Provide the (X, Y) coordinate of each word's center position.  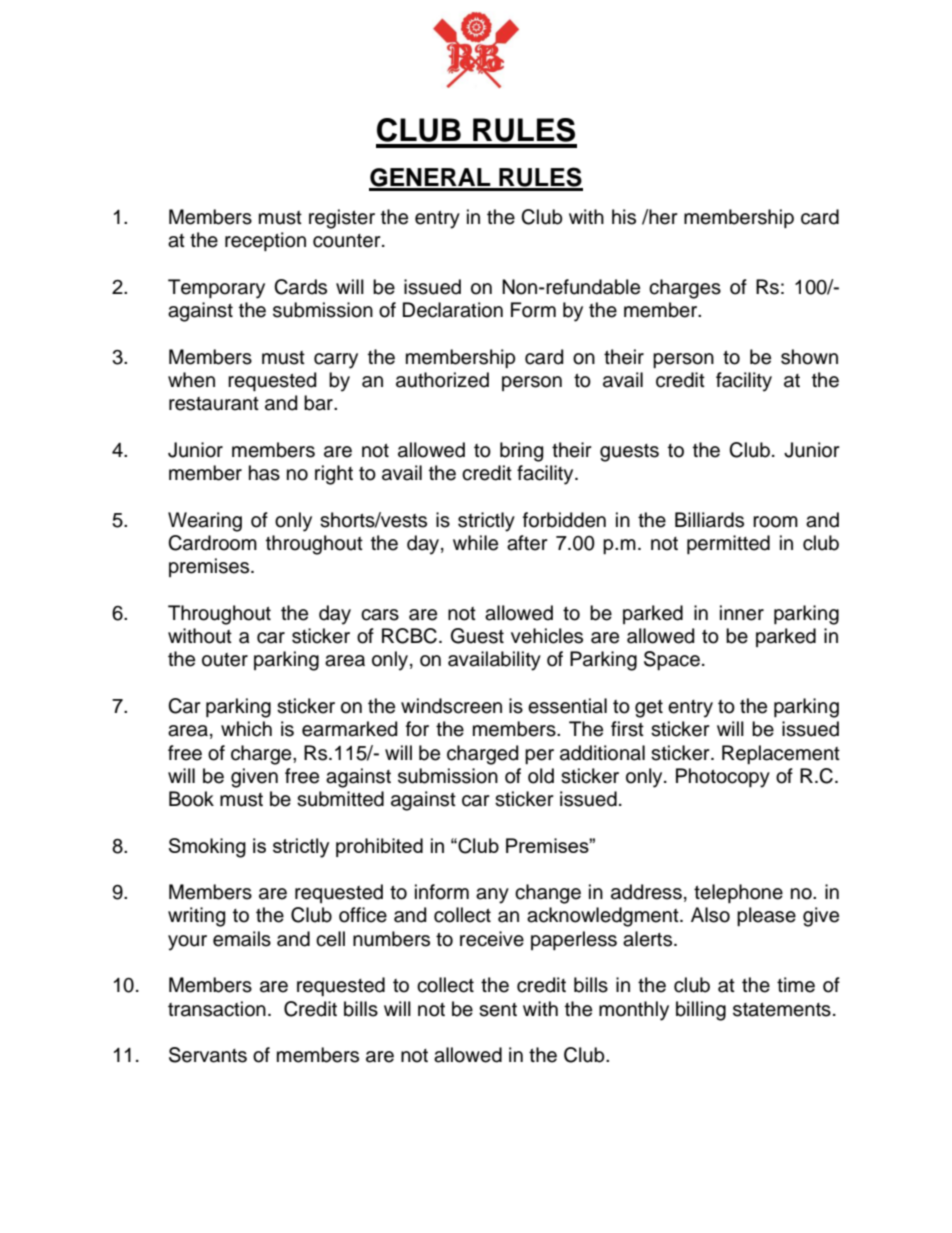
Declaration (453, 310)
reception (265, 241)
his (624, 217)
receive (492, 939)
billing (701, 1011)
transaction (217, 1009)
